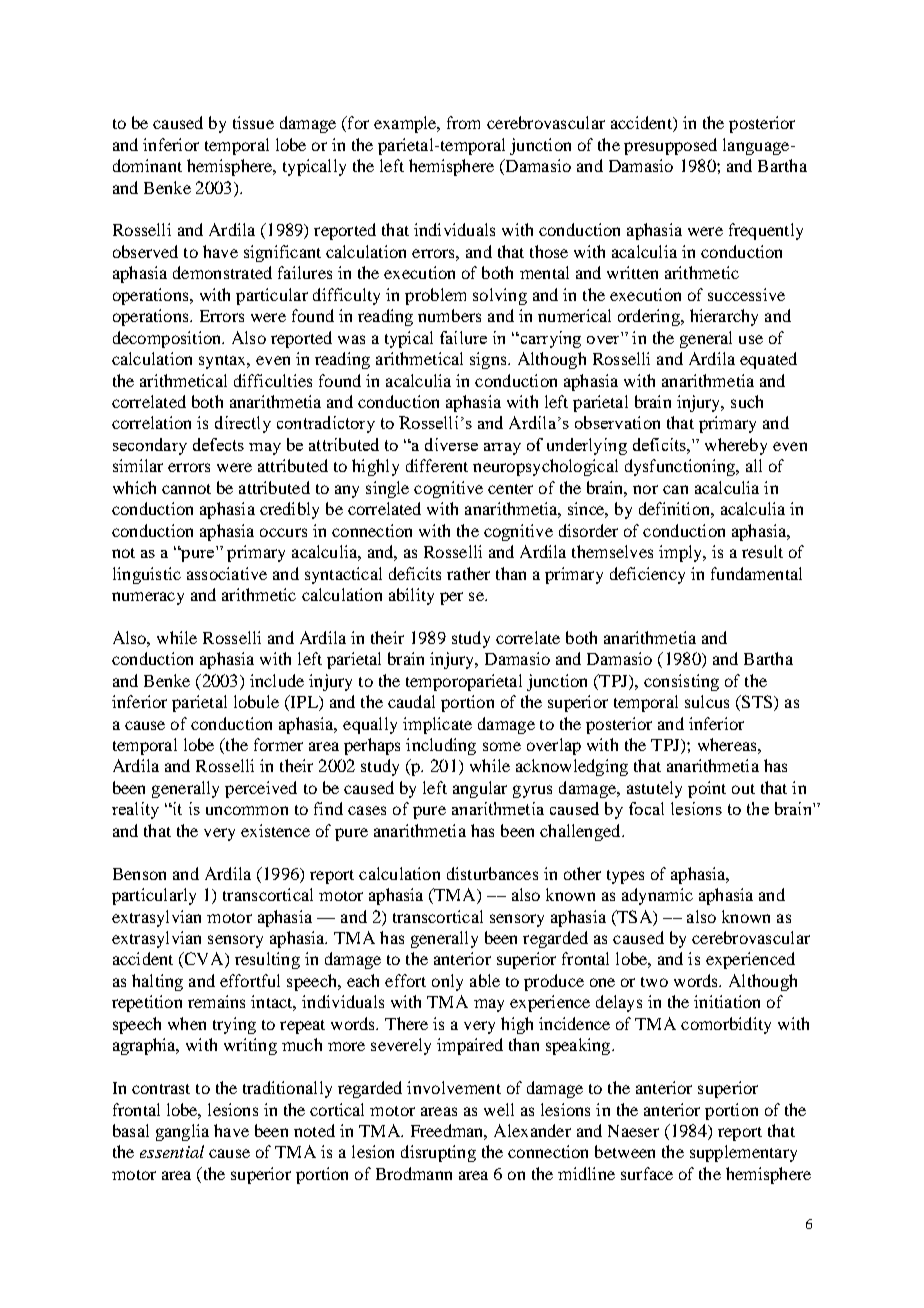  I want to click on tissue, so click(253, 122).
